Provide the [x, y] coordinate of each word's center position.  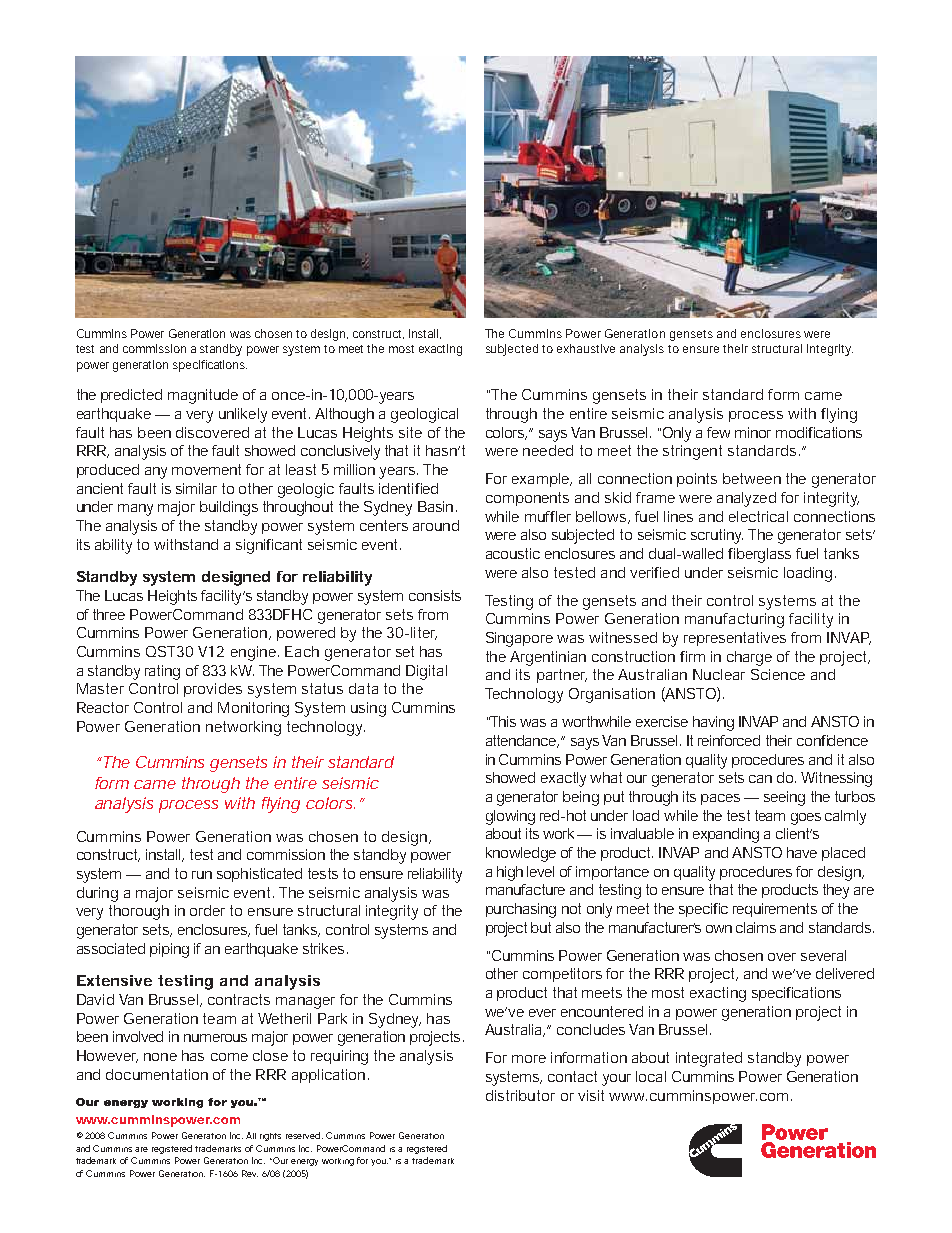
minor [753, 432]
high [510, 873]
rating [162, 672]
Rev [250, 1173]
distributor [520, 1095]
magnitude [203, 396]
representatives [735, 639]
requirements [775, 910]
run [202, 875]
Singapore [519, 639]
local [651, 1076]
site [410, 432]
